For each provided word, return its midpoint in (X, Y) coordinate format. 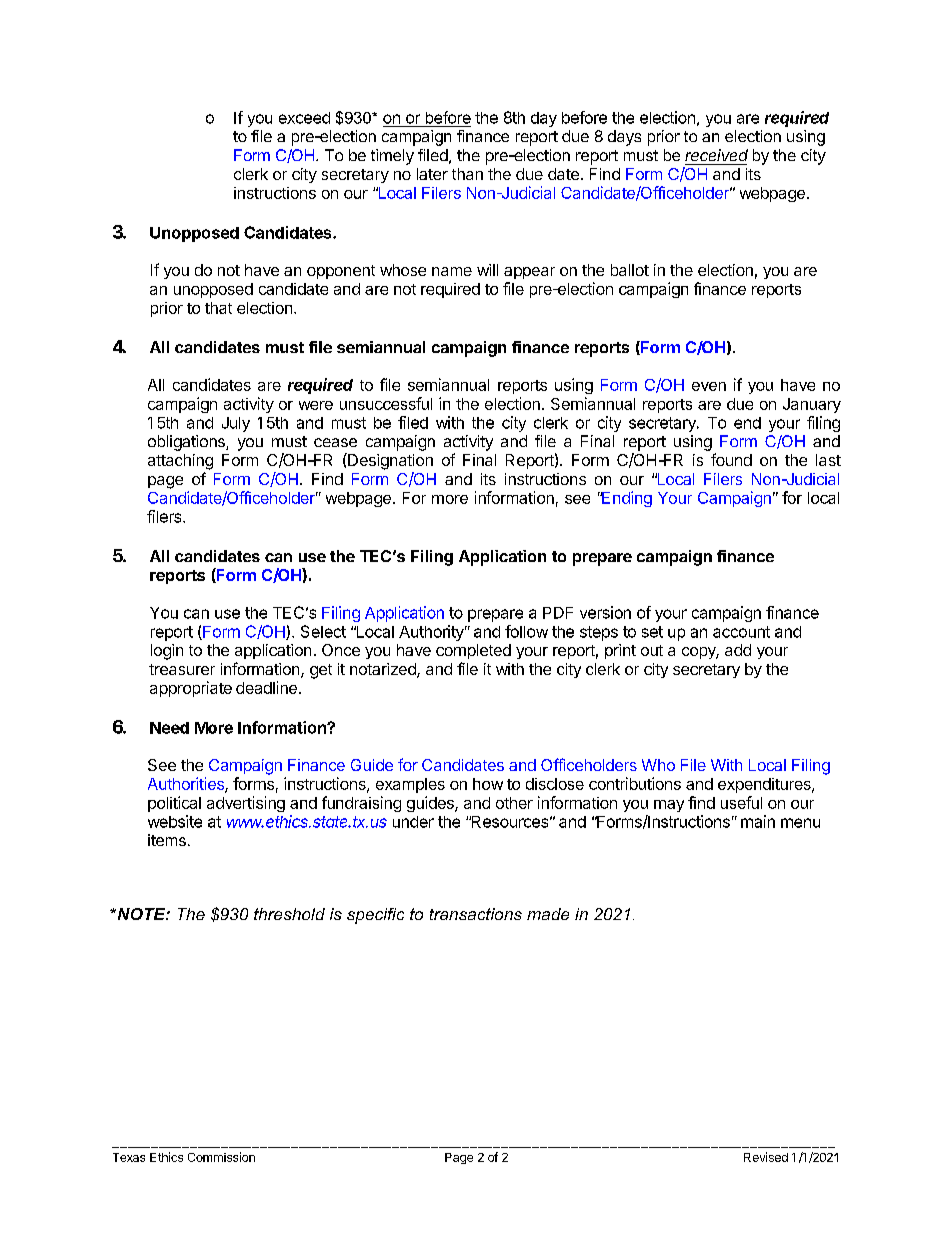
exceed (304, 118)
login (167, 652)
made (548, 914)
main (758, 821)
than (467, 174)
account (741, 632)
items (167, 840)
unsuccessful (386, 403)
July (236, 424)
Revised (766, 1157)
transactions (476, 914)
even (709, 386)
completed (473, 651)
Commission (221, 1157)
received (716, 155)
